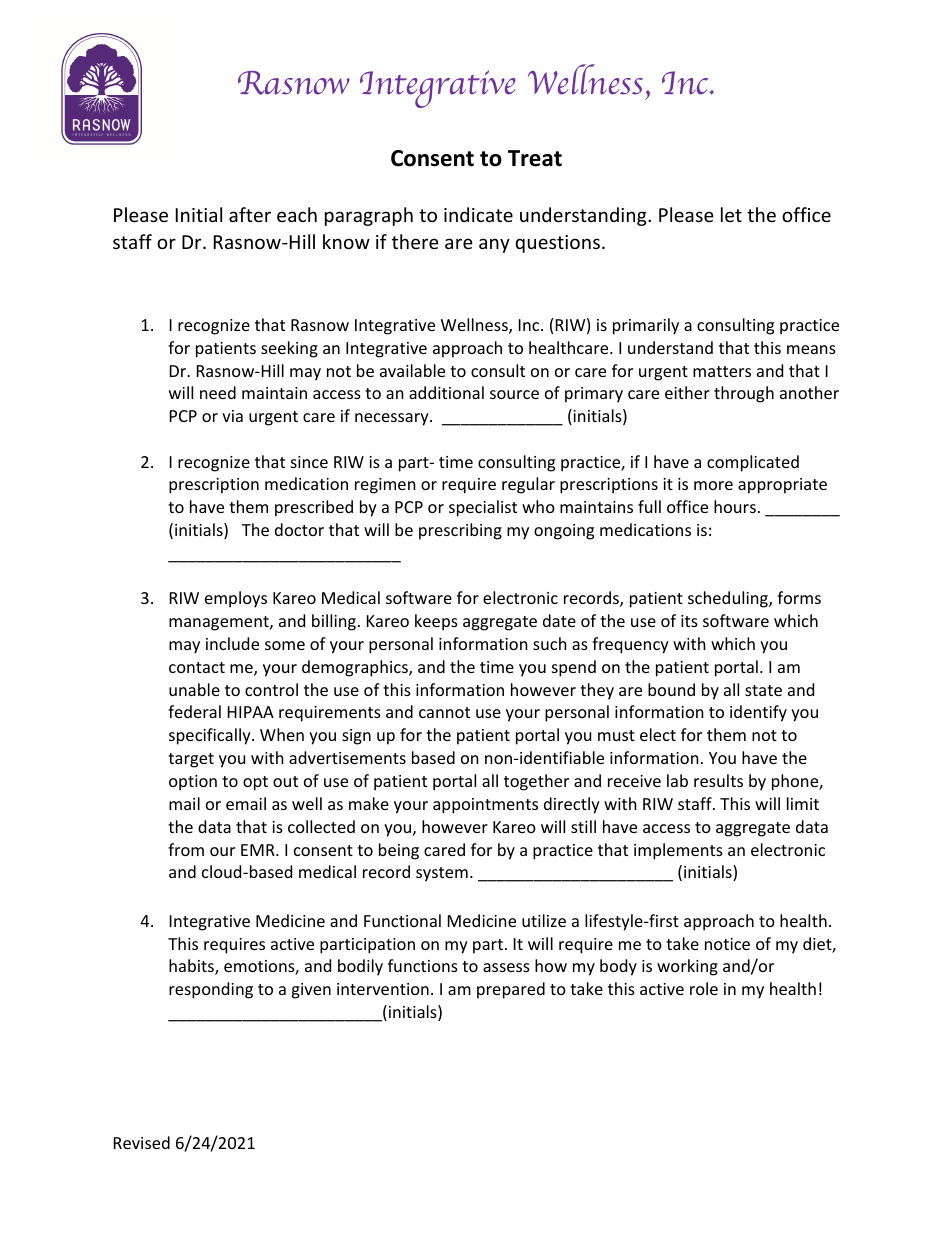  Describe the element at coordinates (731, 214) in the screenshot. I see `let` at that location.
